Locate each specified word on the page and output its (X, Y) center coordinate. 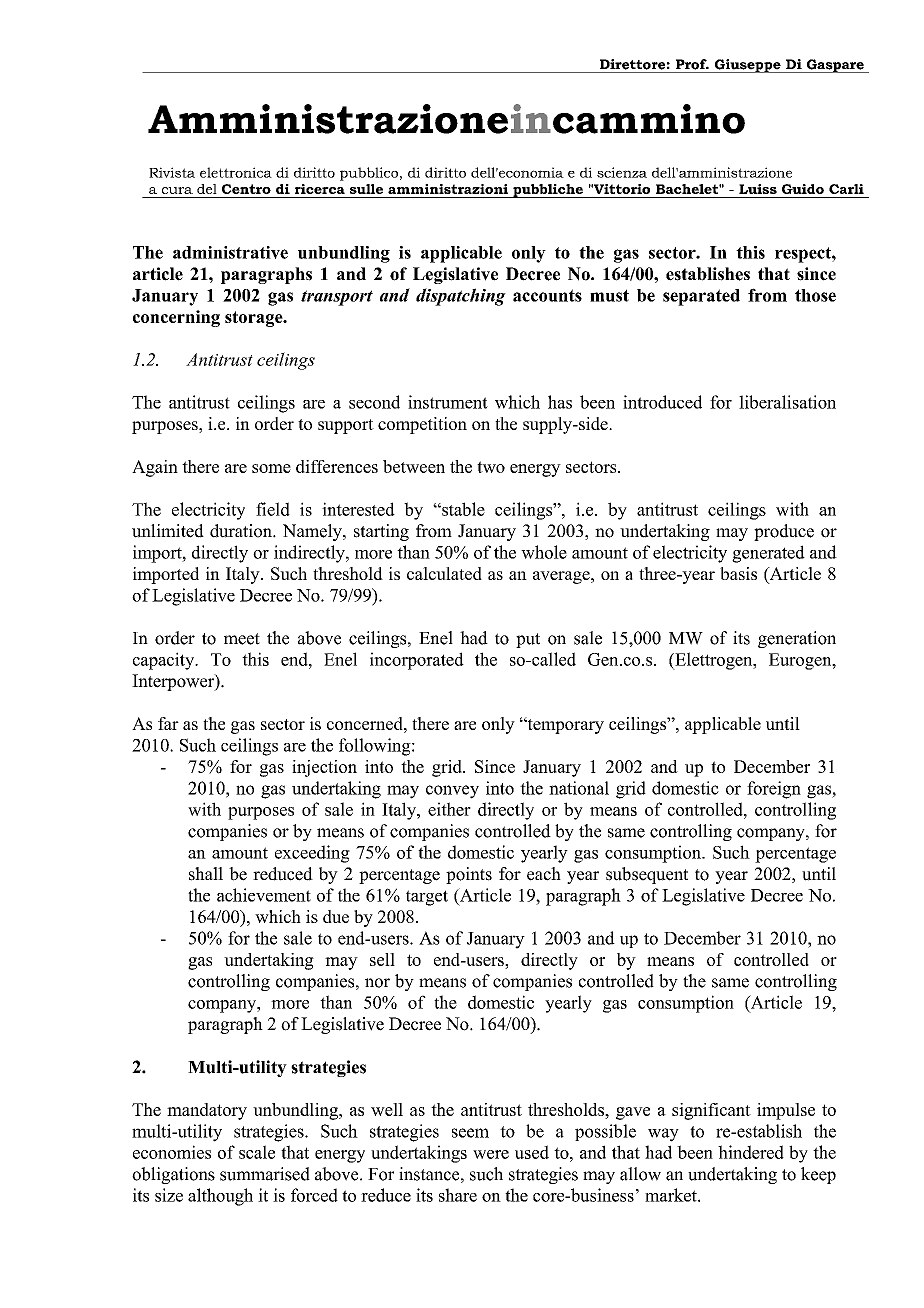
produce (784, 532)
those (815, 295)
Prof (692, 64)
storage (255, 319)
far (168, 723)
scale (257, 1152)
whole (544, 552)
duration (242, 531)
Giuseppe (747, 66)
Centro (246, 189)
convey (452, 792)
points (469, 875)
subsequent (647, 875)
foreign (774, 790)
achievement (264, 895)
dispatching (461, 297)
